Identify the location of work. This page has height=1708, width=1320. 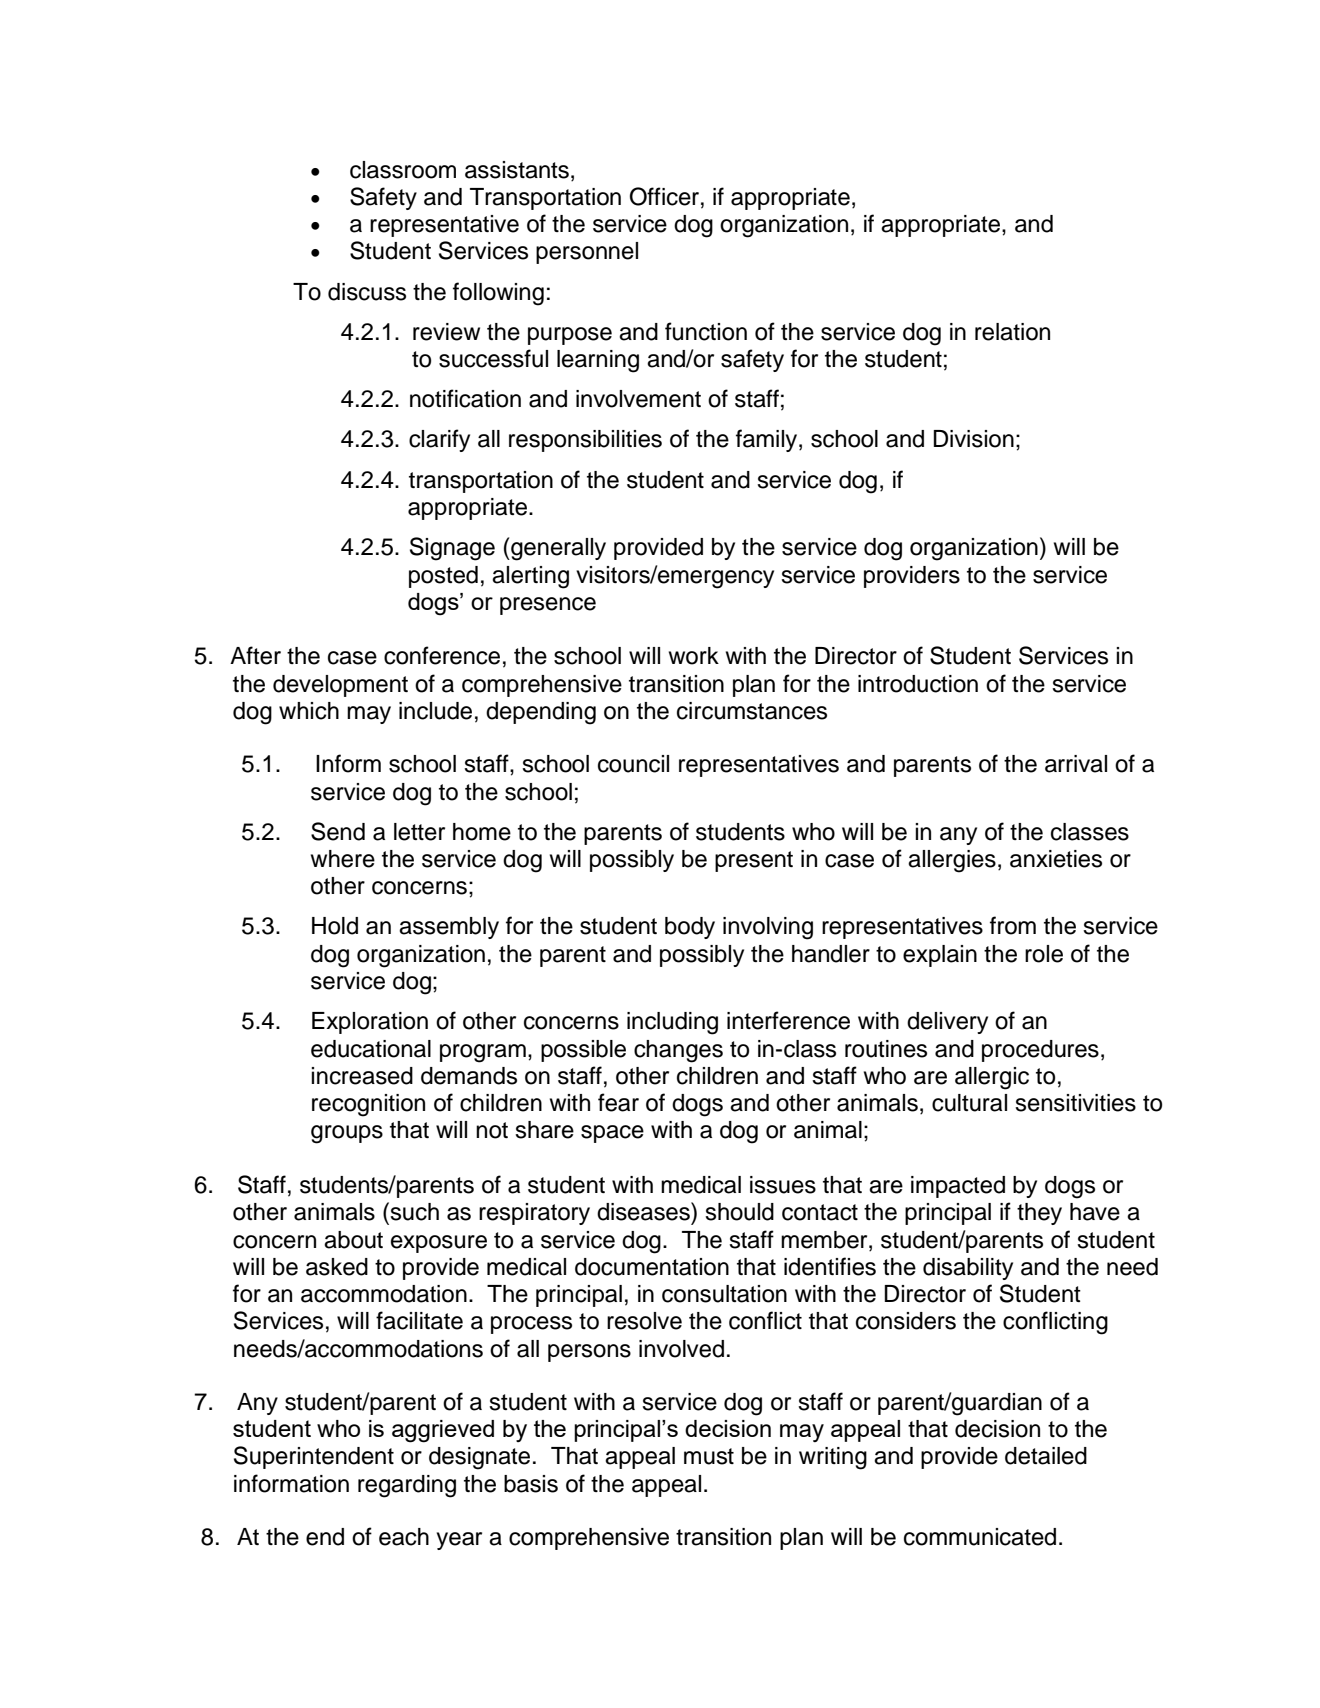
(694, 656).
